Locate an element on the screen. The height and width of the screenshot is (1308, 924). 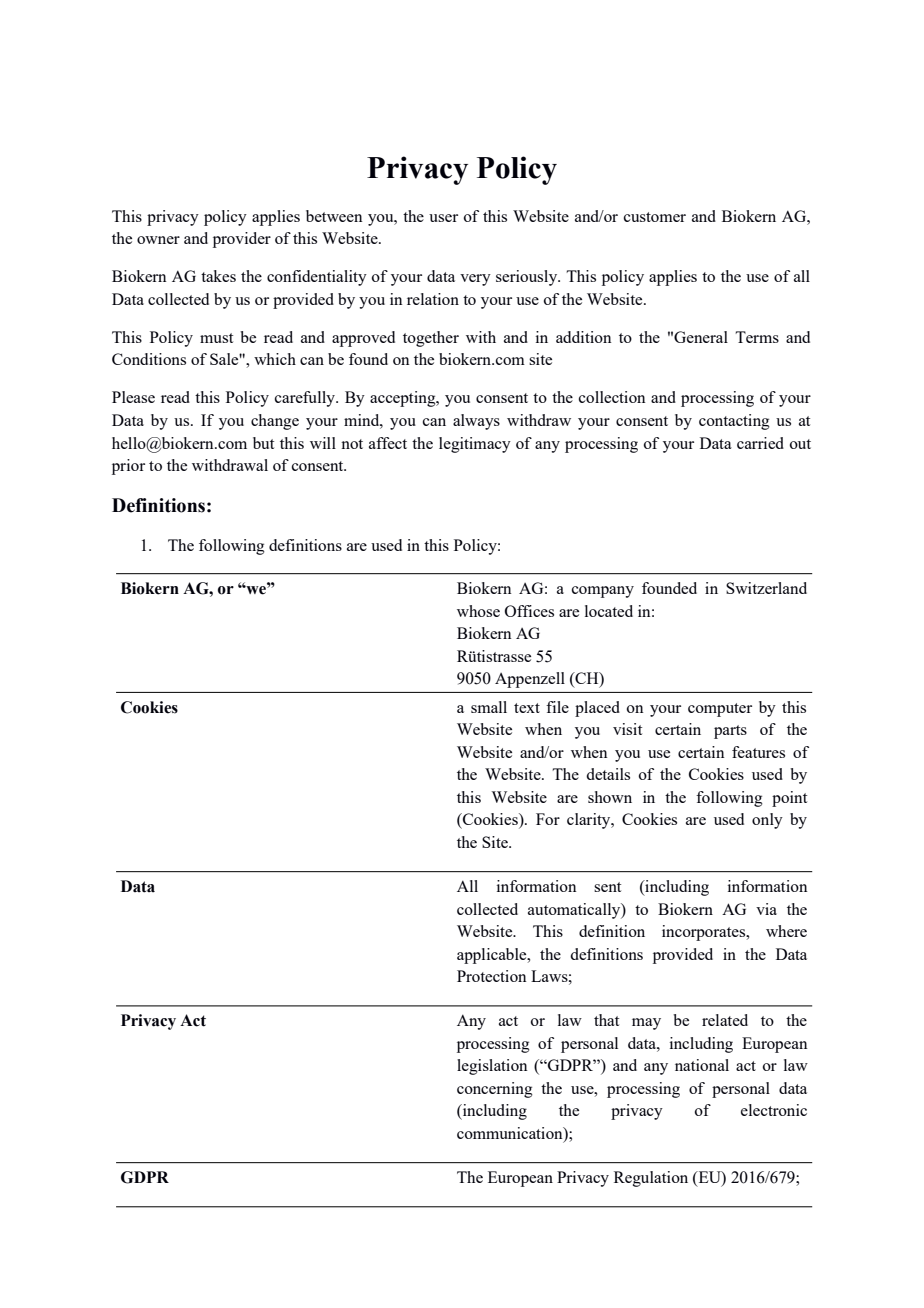
electronic is located at coordinates (774, 1110).
